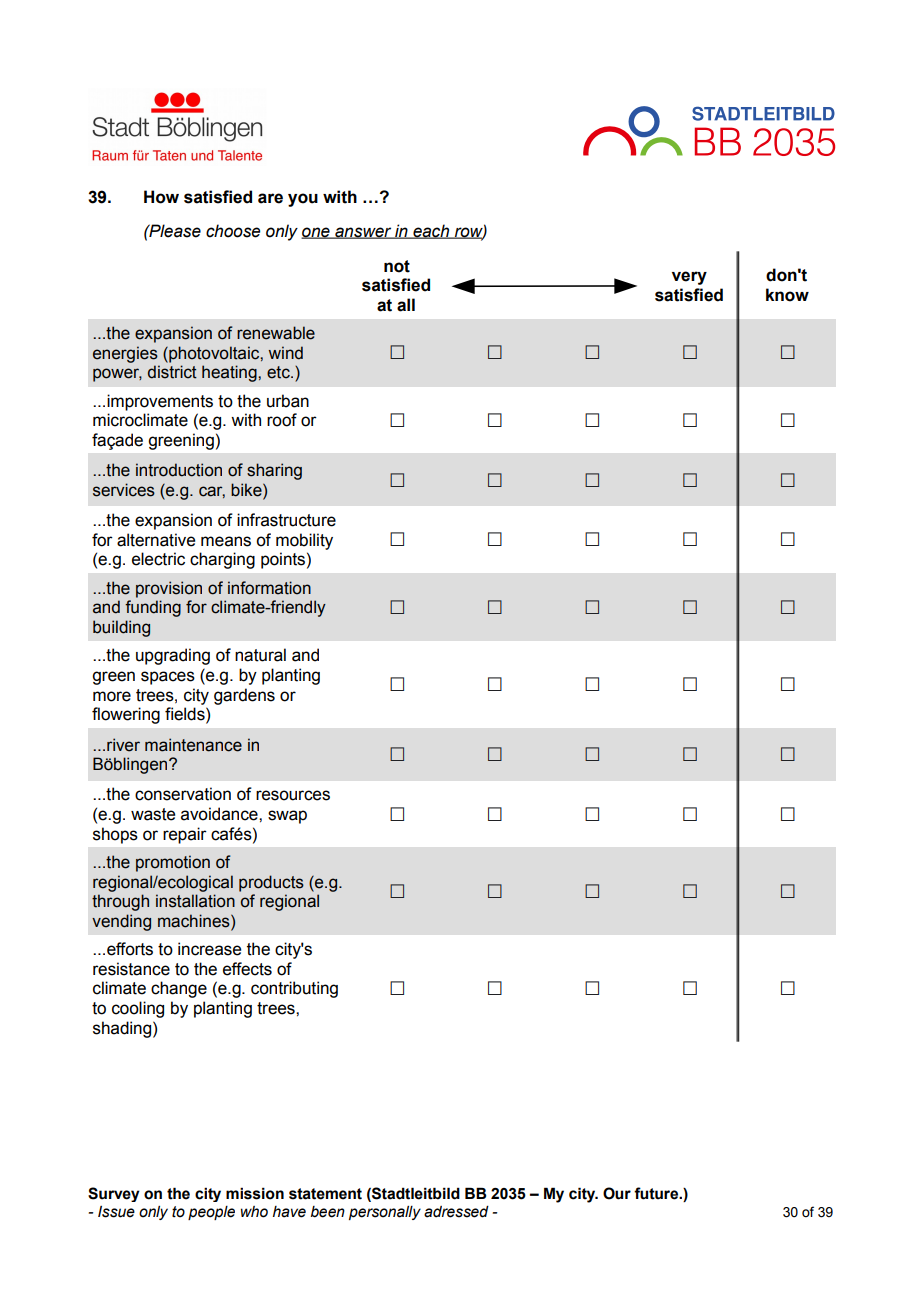 The width and height of the screenshot is (924, 1308). What do you see at coordinates (431, 231) in the screenshot?
I see `each` at bounding box center [431, 231].
